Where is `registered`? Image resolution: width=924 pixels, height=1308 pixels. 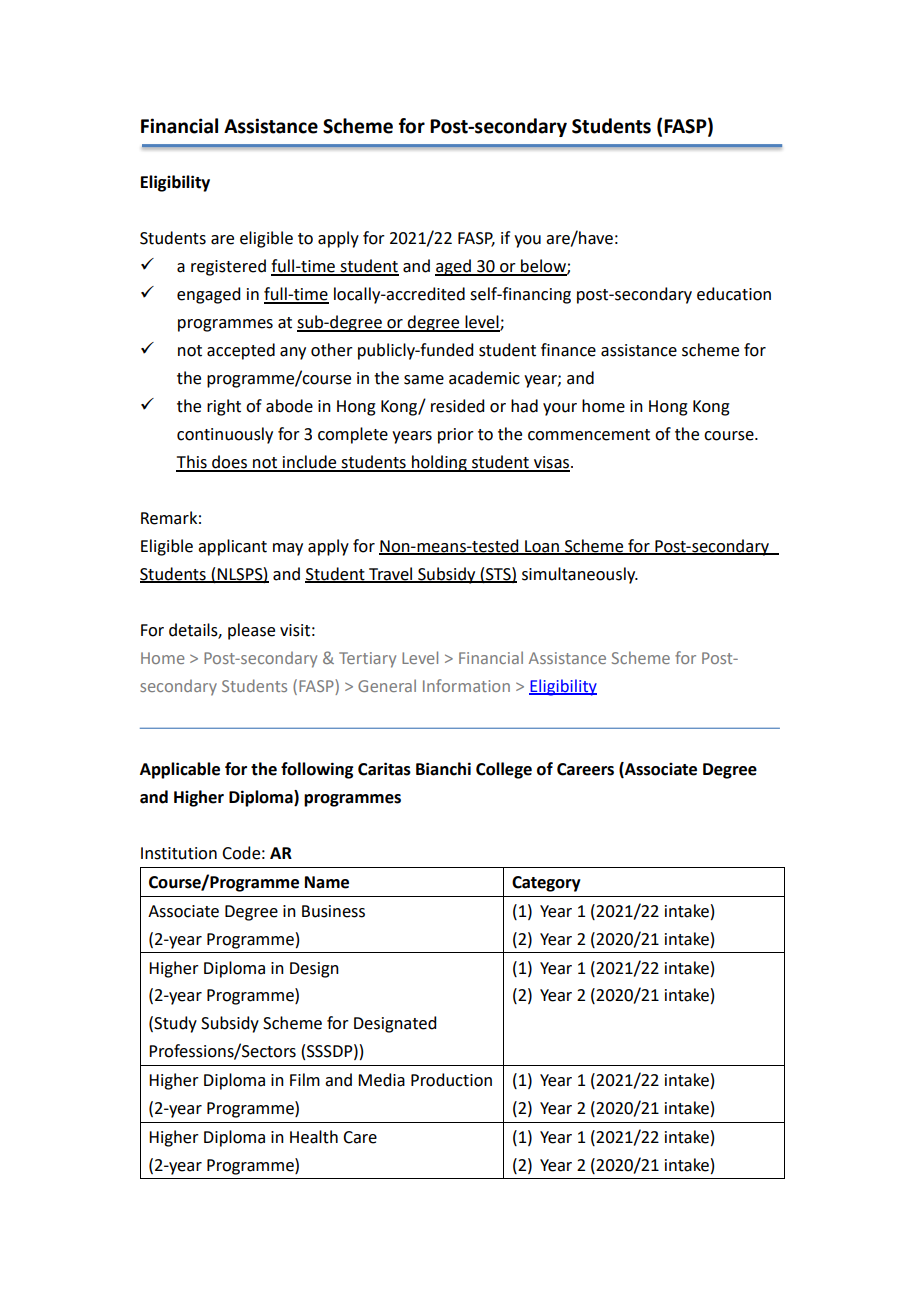
registered is located at coordinates (228, 267).
